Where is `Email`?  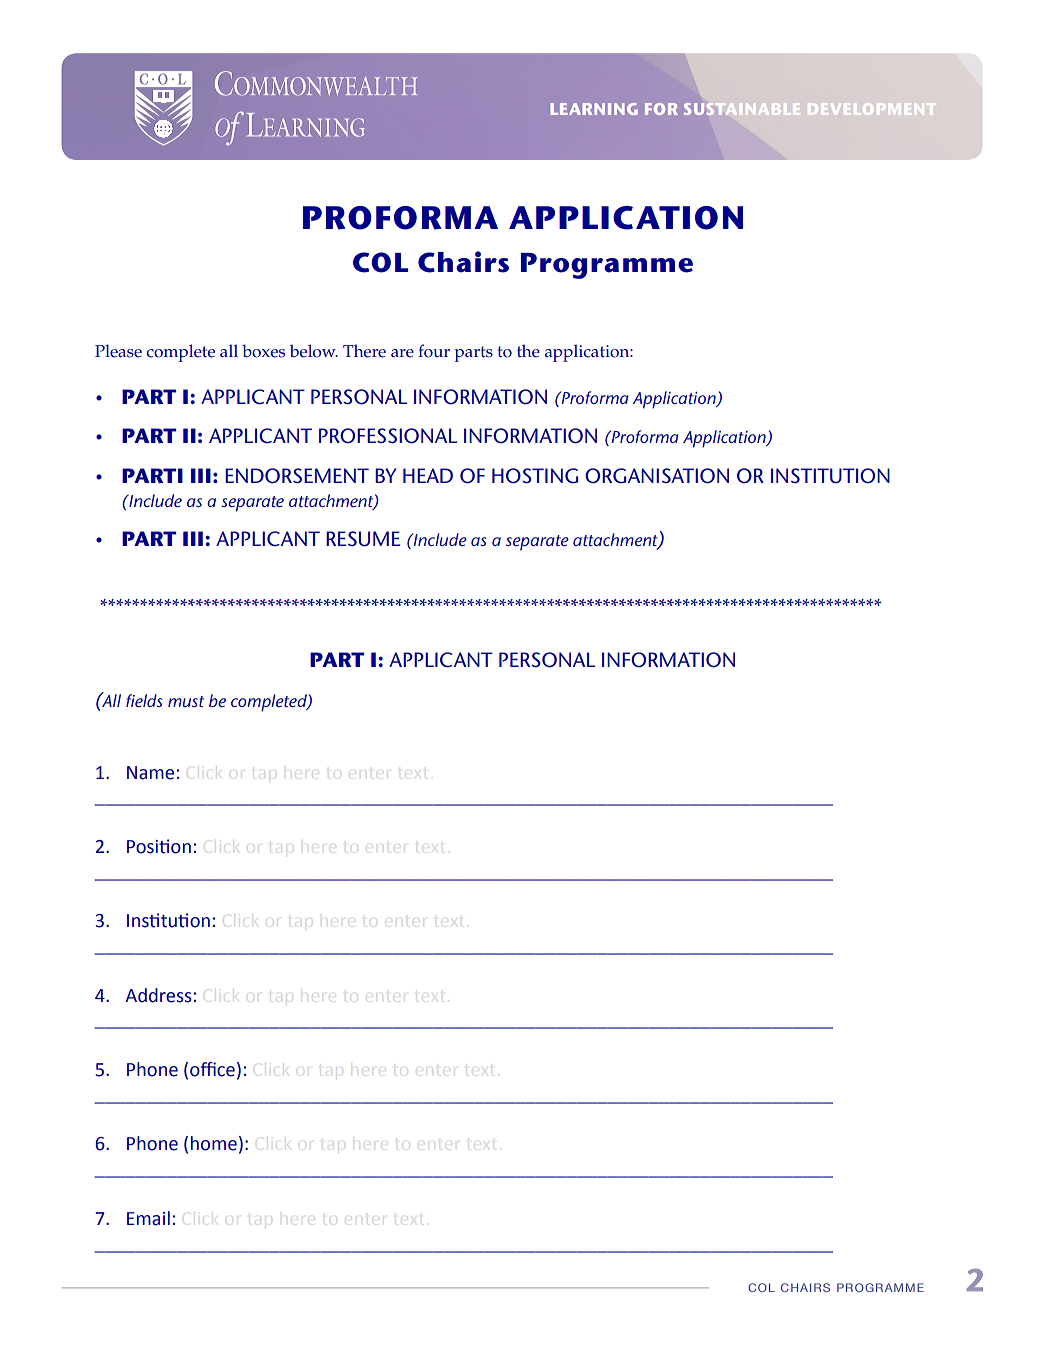 Email is located at coordinates (148, 1218).
